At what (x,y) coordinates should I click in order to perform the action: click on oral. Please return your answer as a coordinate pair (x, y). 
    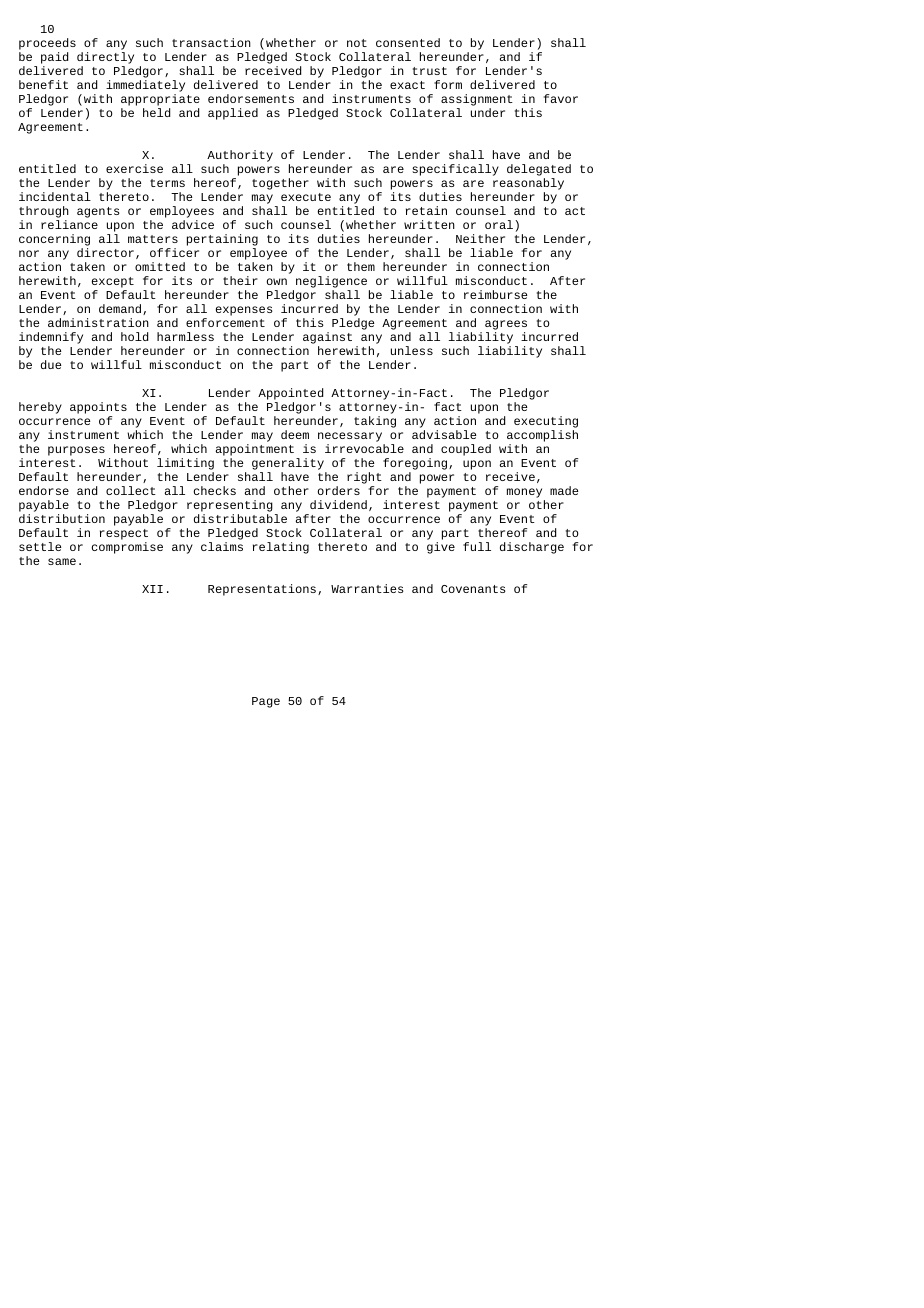
    Looking at the image, I should click on (499, 224).
